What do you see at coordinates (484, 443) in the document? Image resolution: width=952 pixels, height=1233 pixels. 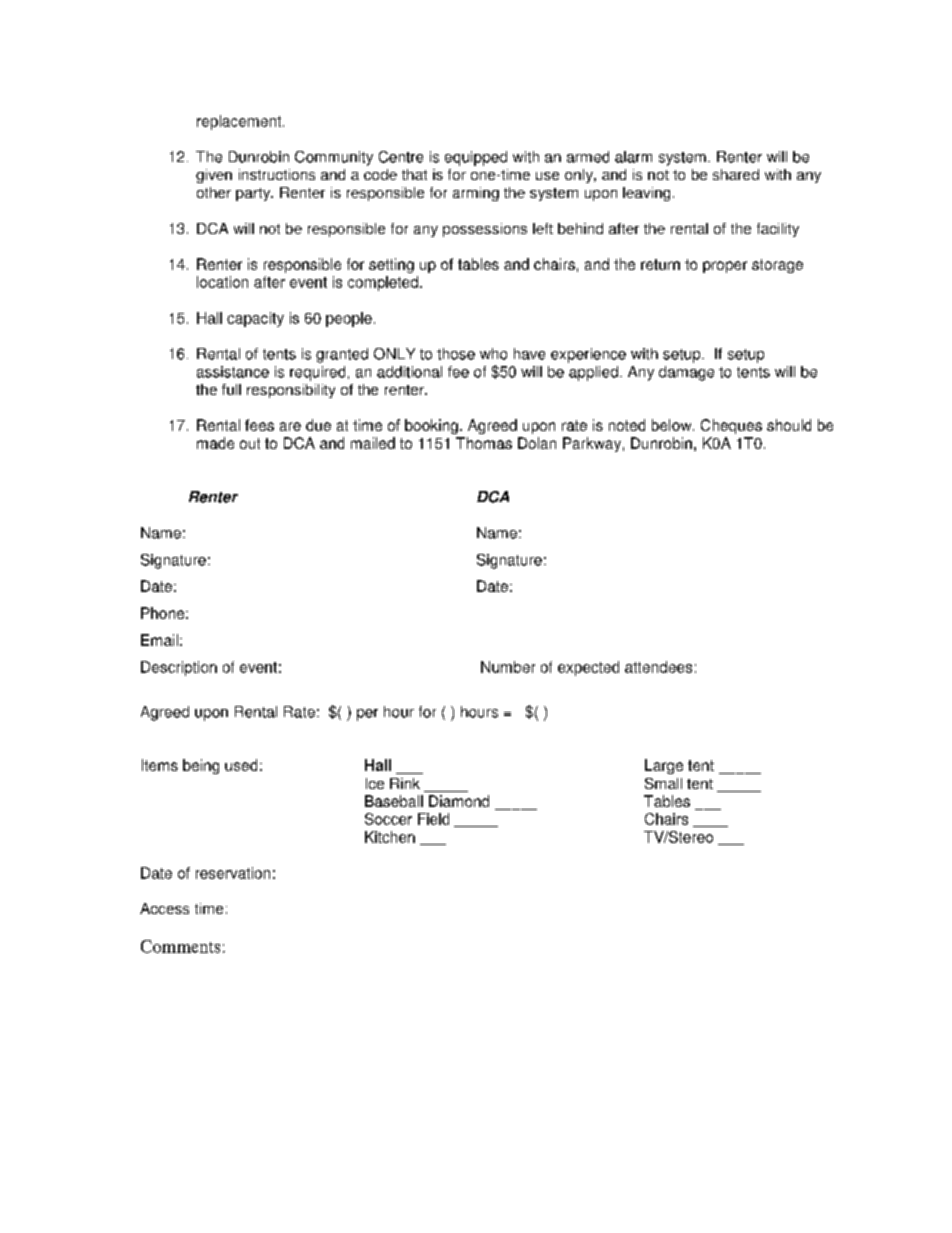 I see `Thomas` at bounding box center [484, 443].
